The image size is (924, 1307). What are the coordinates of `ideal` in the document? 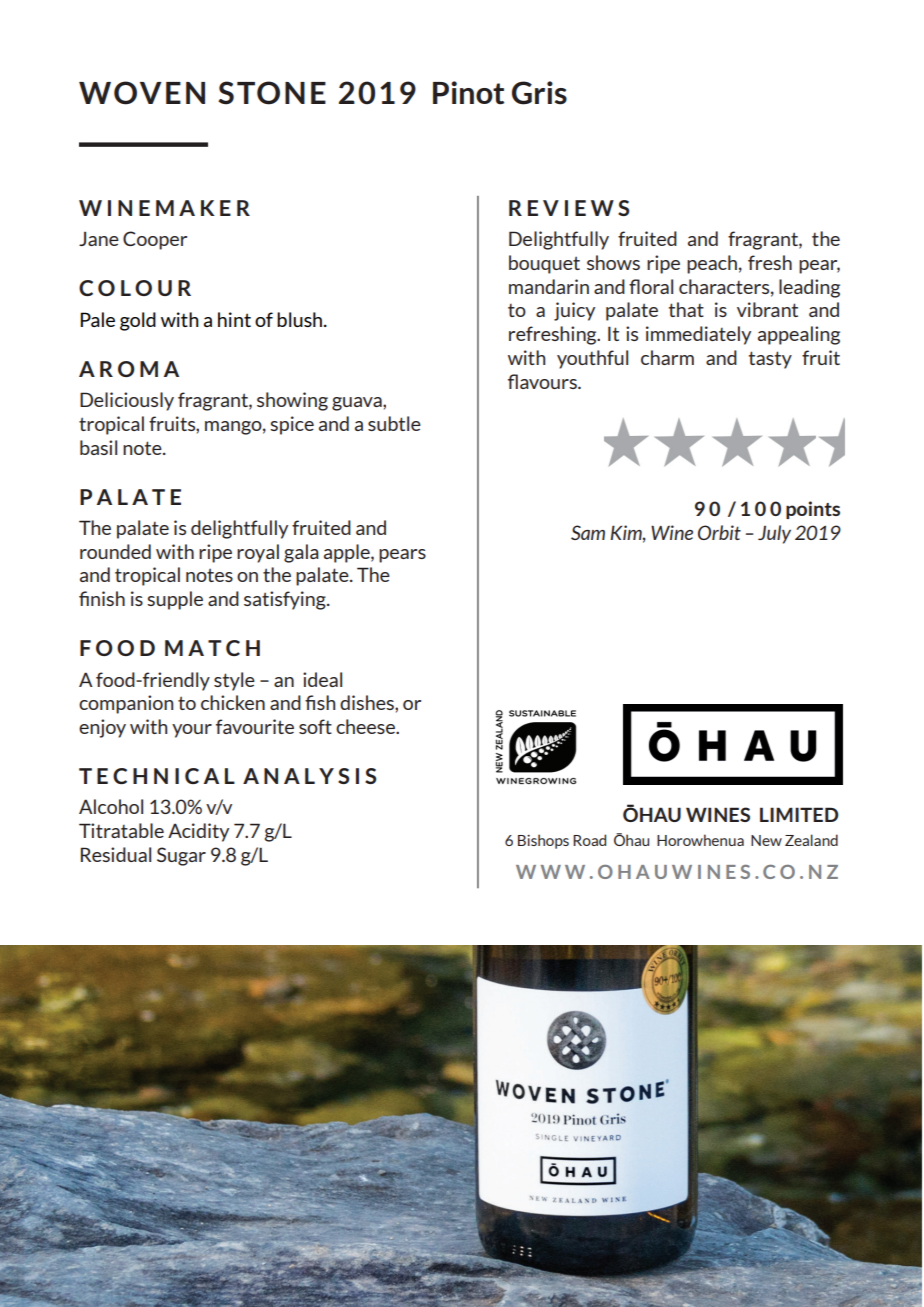 It's located at (322, 679).
